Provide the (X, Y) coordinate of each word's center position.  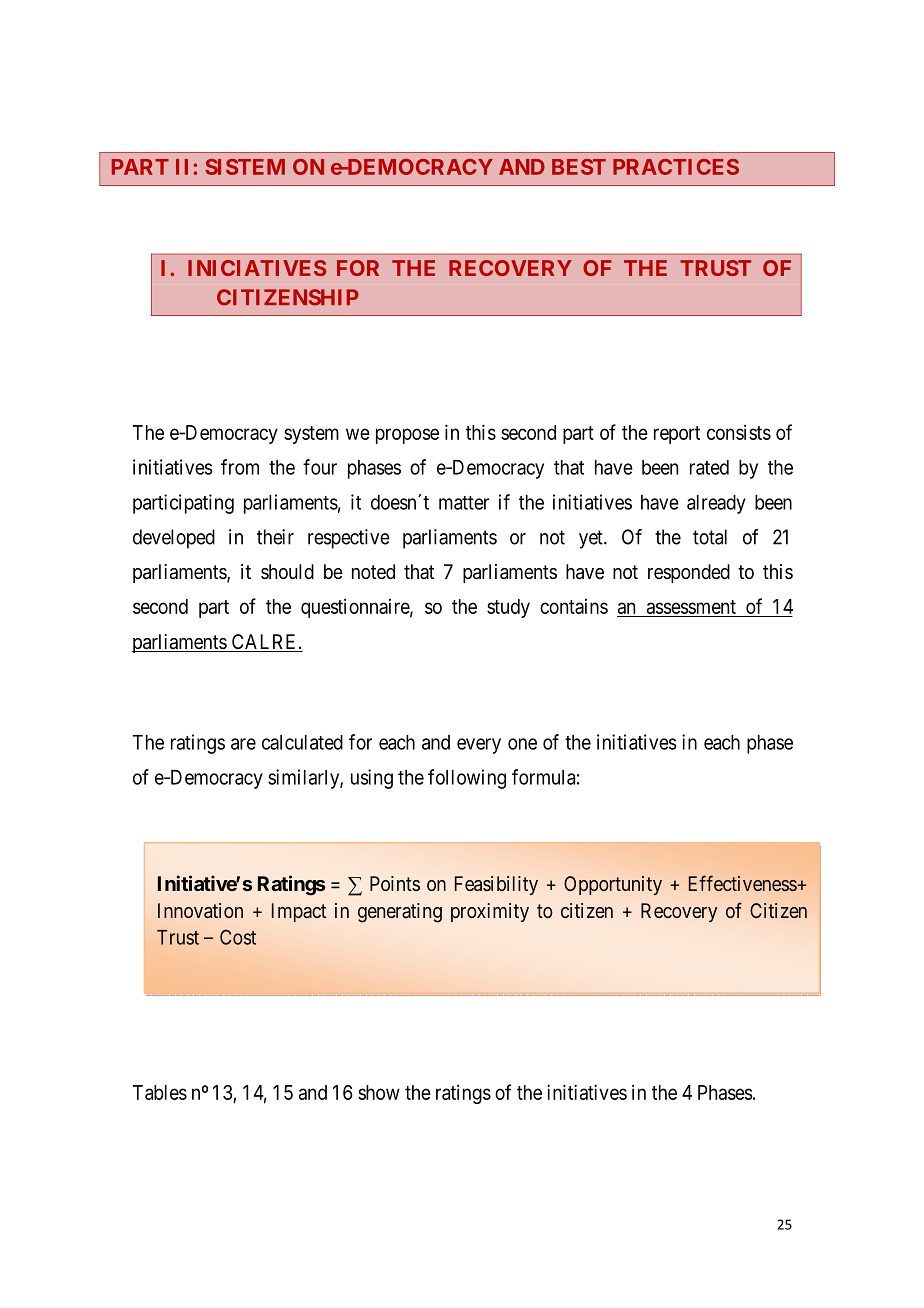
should (287, 571)
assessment (691, 608)
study (508, 608)
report (677, 435)
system (311, 435)
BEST (579, 167)
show (379, 1092)
